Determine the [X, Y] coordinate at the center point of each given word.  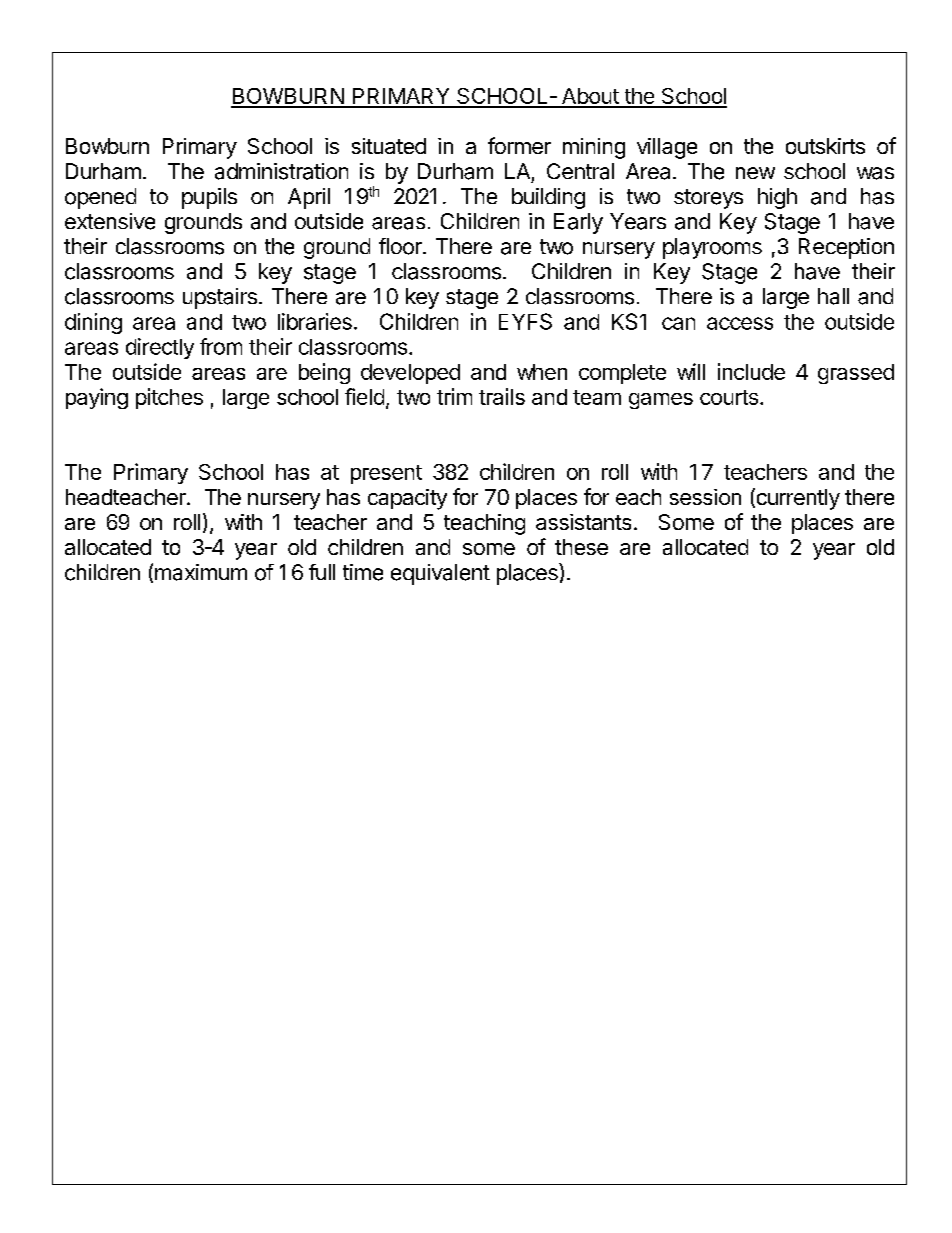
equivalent [440, 574]
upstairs [220, 298]
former [519, 145]
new [755, 173]
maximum [201, 572]
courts [729, 397]
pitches [169, 398]
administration [281, 171]
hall [833, 296]
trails [502, 396]
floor [401, 246]
